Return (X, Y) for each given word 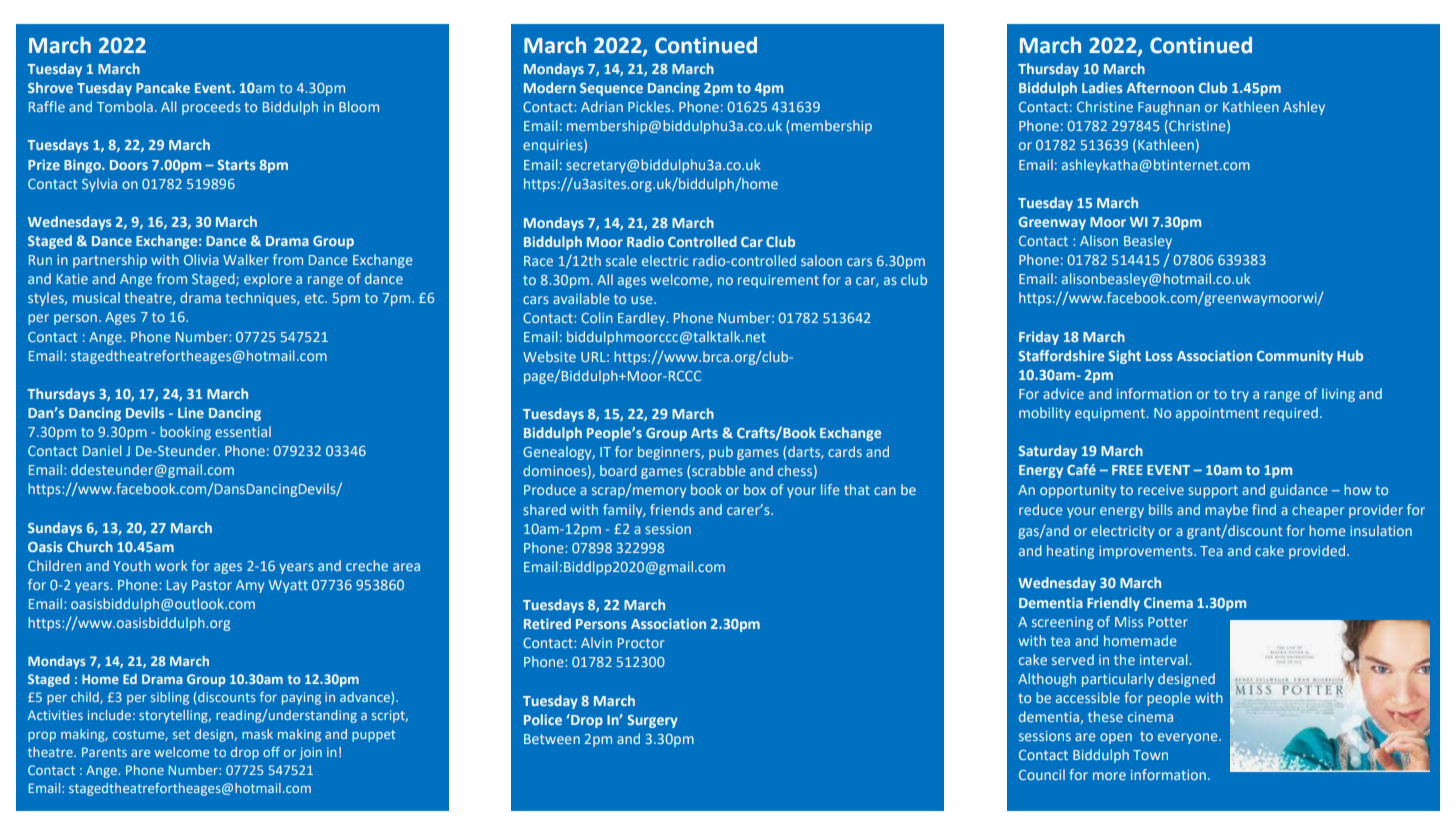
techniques (261, 299)
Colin (597, 317)
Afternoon (1160, 87)
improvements (1147, 552)
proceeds (211, 108)
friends (672, 509)
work (171, 565)
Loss (1159, 356)
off (271, 751)
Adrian (602, 106)
